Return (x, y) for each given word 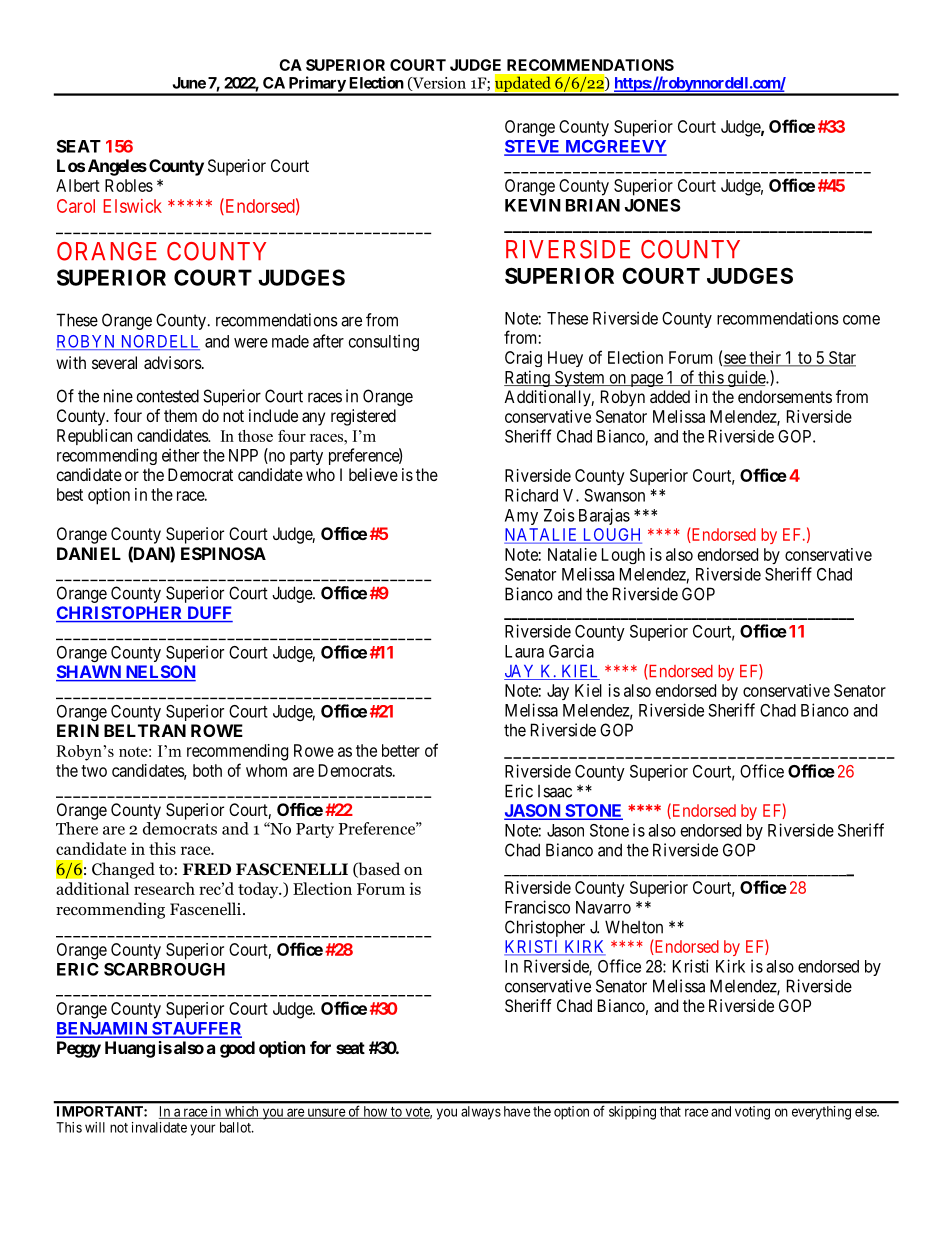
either (180, 455)
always (481, 1112)
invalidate (159, 1127)
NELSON (159, 673)
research (164, 888)
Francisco (537, 907)
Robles (129, 185)
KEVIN (533, 205)
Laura (524, 651)
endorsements (785, 396)
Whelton (634, 927)
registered (363, 417)
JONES (652, 205)
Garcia (571, 651)
